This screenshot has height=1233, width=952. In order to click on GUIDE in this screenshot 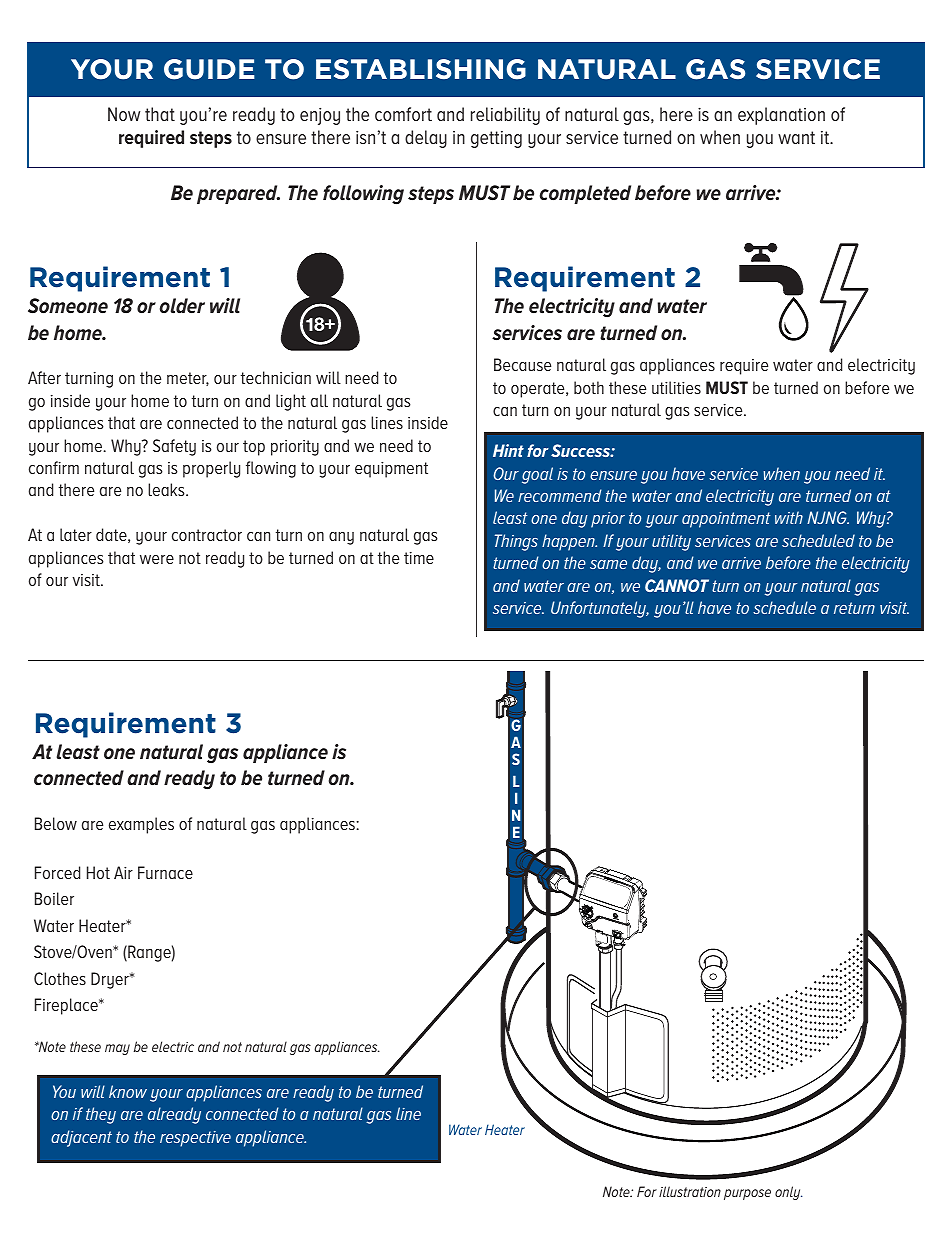, I will do `click(209, 69)`.
